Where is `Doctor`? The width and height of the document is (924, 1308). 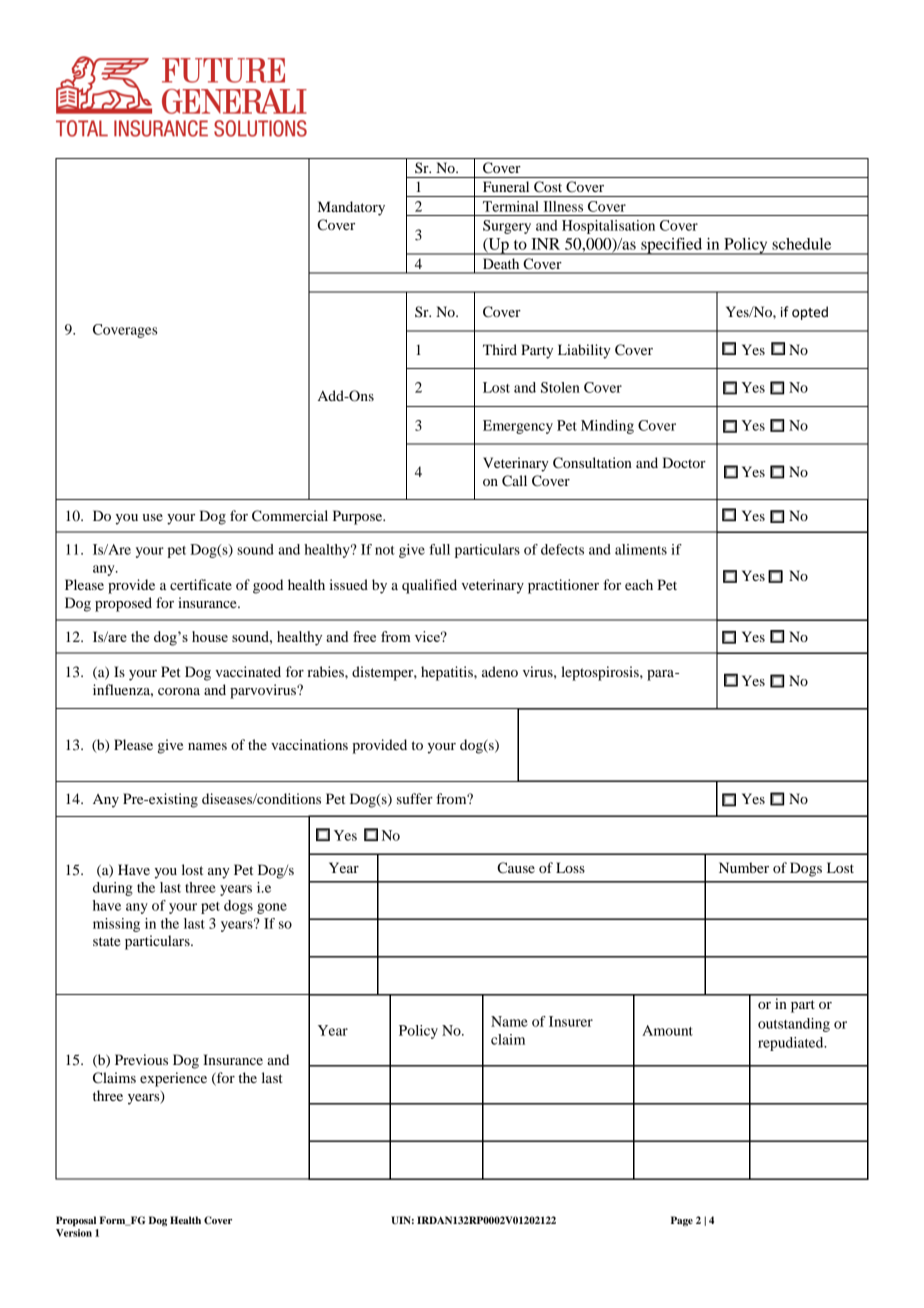
Doctor is located at coordinates (684, 462).
